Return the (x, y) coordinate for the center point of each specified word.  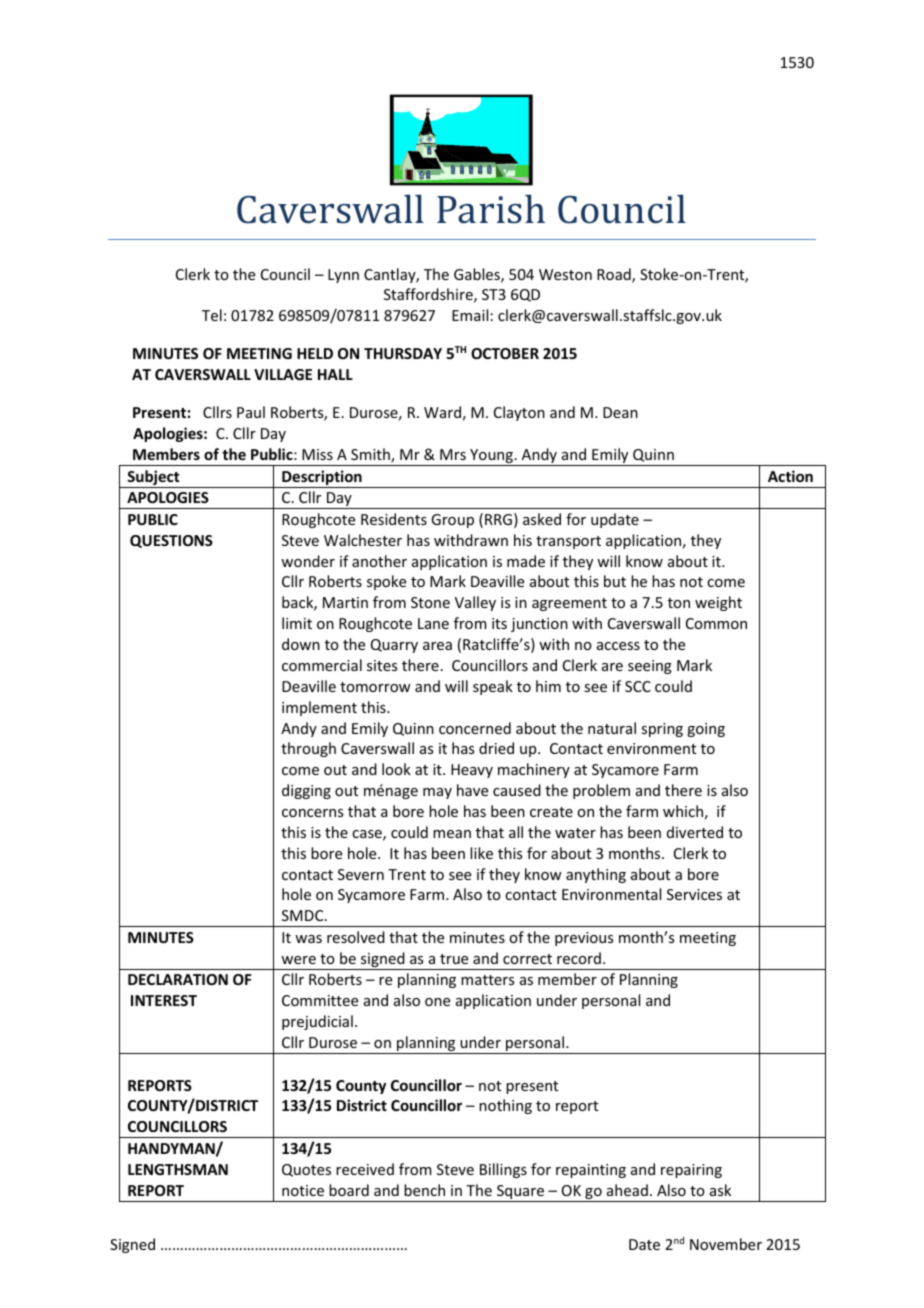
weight (718, 603)
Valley (475, 603)
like (481, 853)
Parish (491, 209)
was (308, 939)
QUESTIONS (171, 541)
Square (521, 1193)
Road (615, 275)
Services (694, 894)
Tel (212, 315)
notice (303, 1190)
